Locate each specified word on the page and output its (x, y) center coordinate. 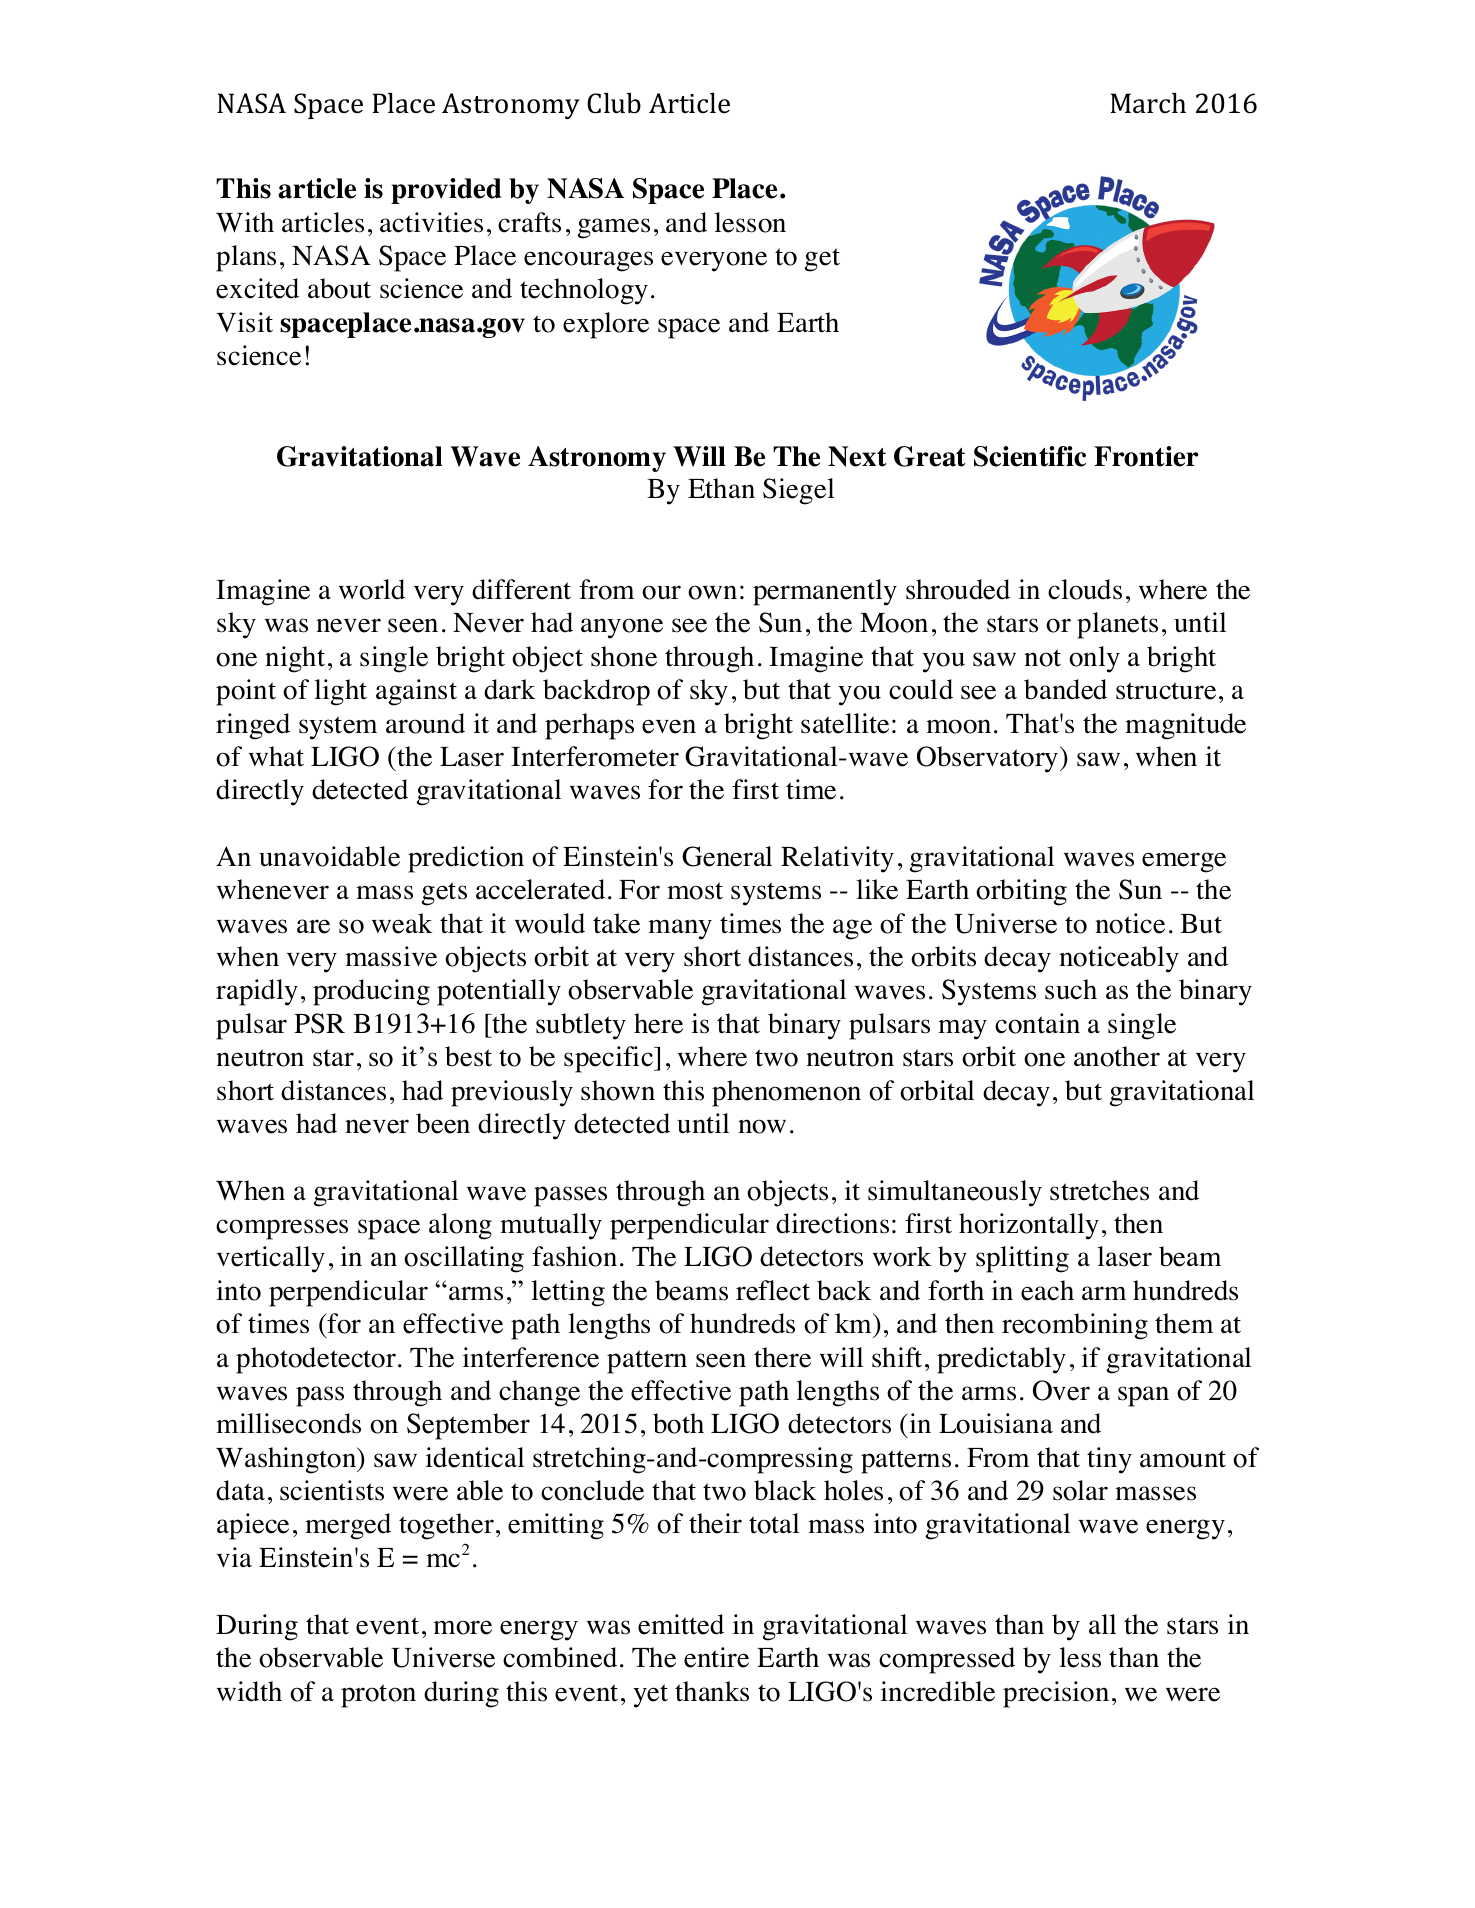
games (614, 228)
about (339, 288)
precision (1056, 1694)
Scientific (1030, 456)
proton (378, 1696)
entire (716, 1657)
